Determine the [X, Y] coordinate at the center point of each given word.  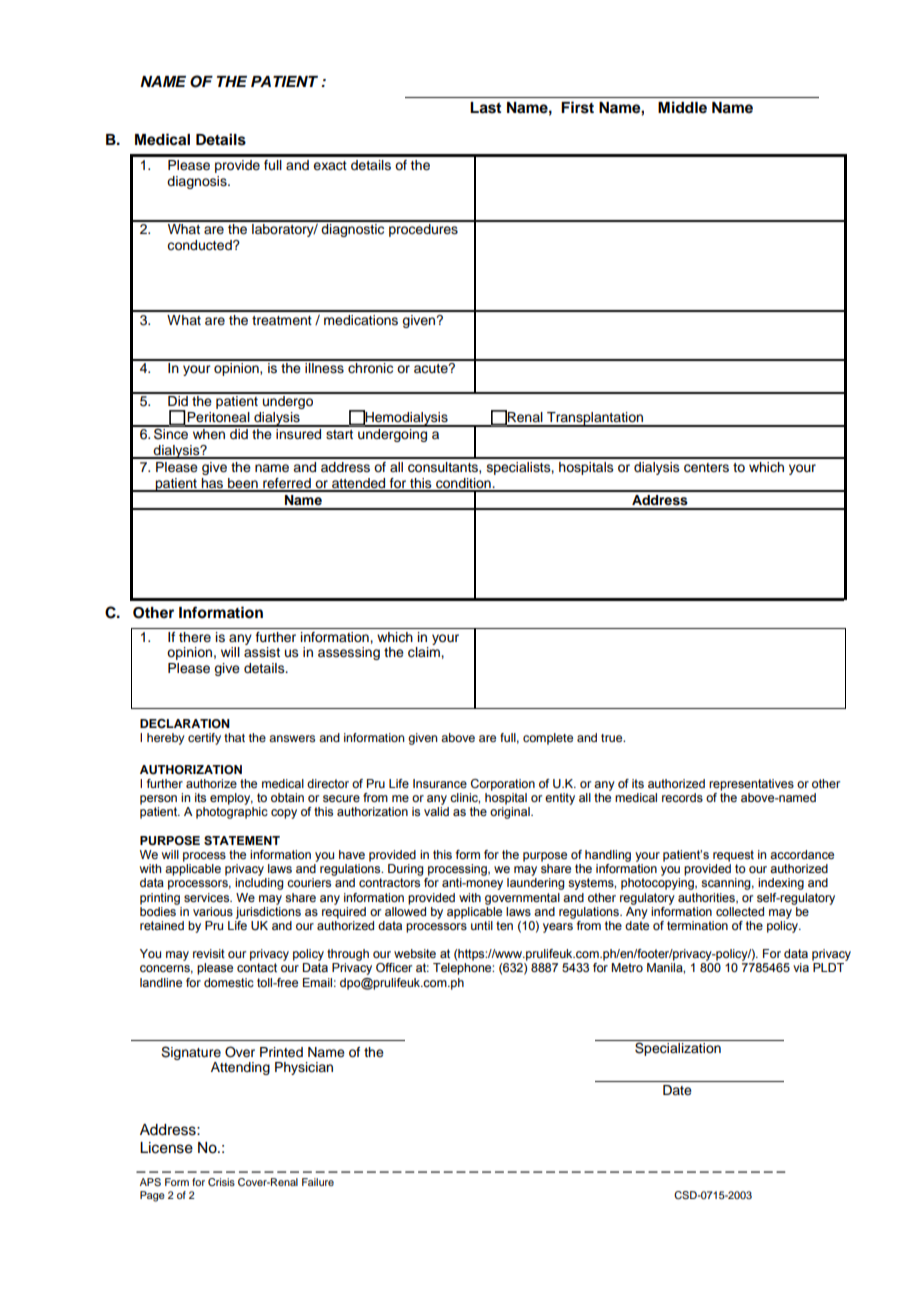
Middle [682, 107]
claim [425, 652]
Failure [318, 1182]
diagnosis [198, 182]
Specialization [678, 1049]
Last [485, 108]
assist [262, 652]
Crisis [221, 1182]
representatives [751, 785]
